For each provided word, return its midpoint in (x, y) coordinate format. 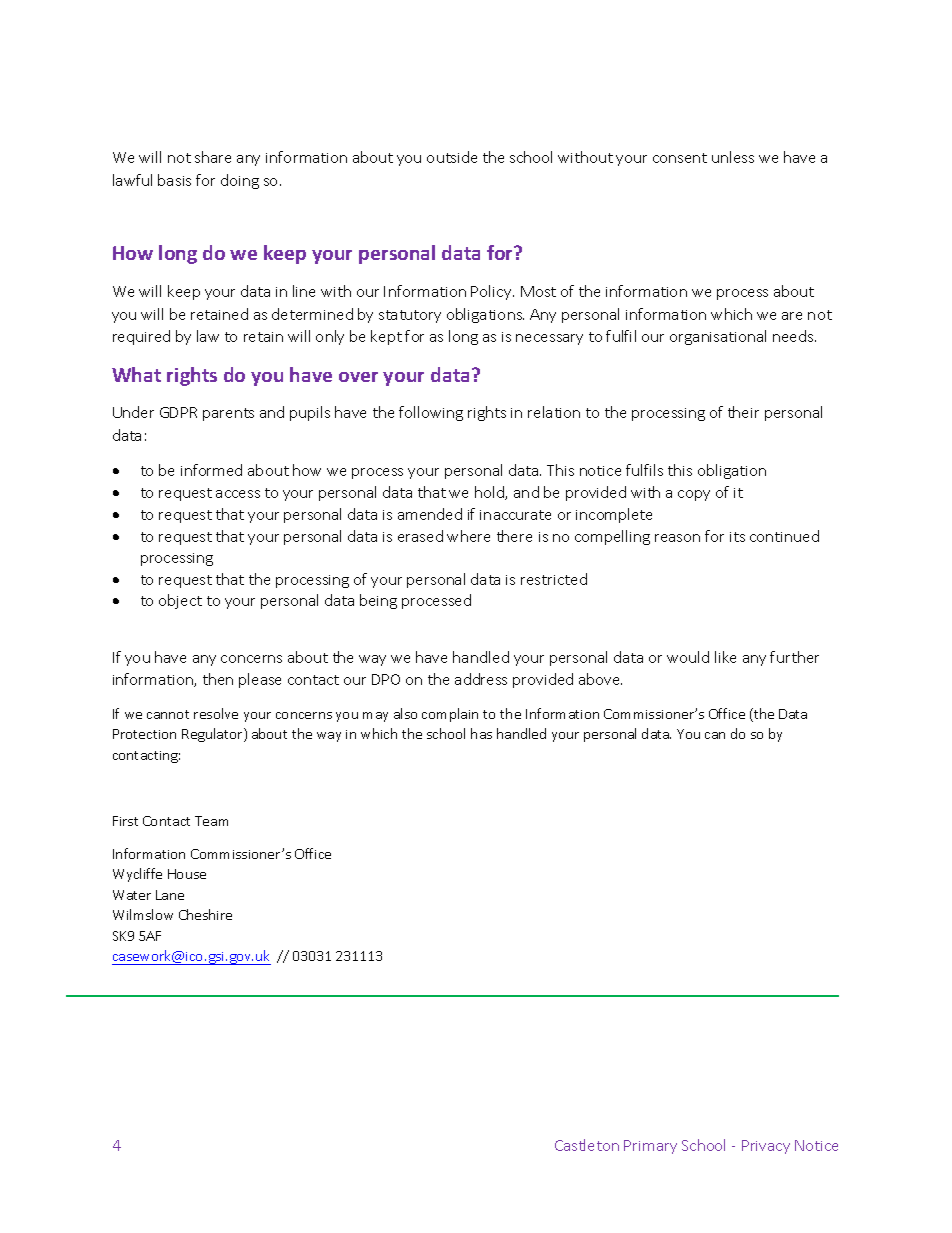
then (218, 679)
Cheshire (205, 914)
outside (452, 157)
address (481, 679)
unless (733, 157)
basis (174, 180)
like (725, 657)
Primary (650, 1147)
